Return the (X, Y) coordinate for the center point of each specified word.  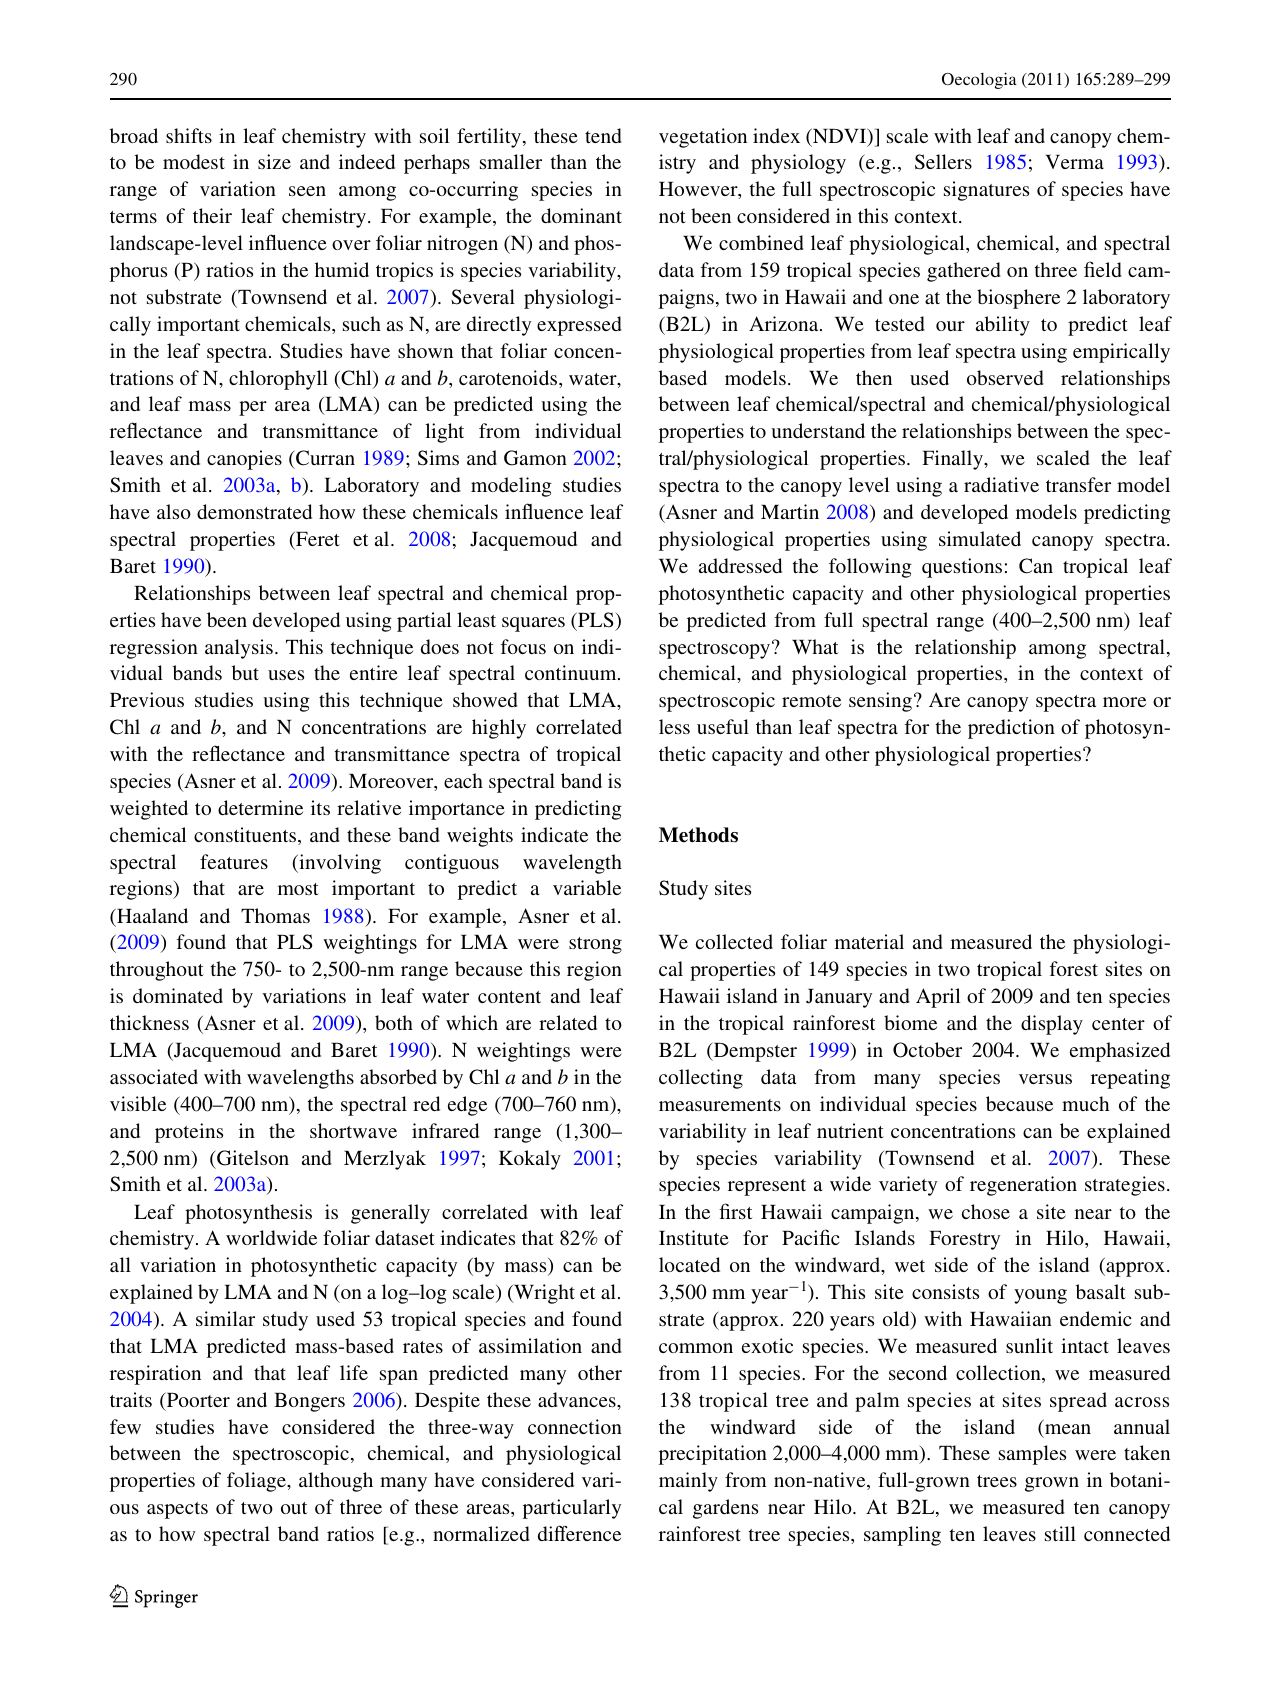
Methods (698, 835)
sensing (882, 702)
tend (603, 135)
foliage (257, 1482)
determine (260, 807)
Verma (1075, 162)
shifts (189, 135)
